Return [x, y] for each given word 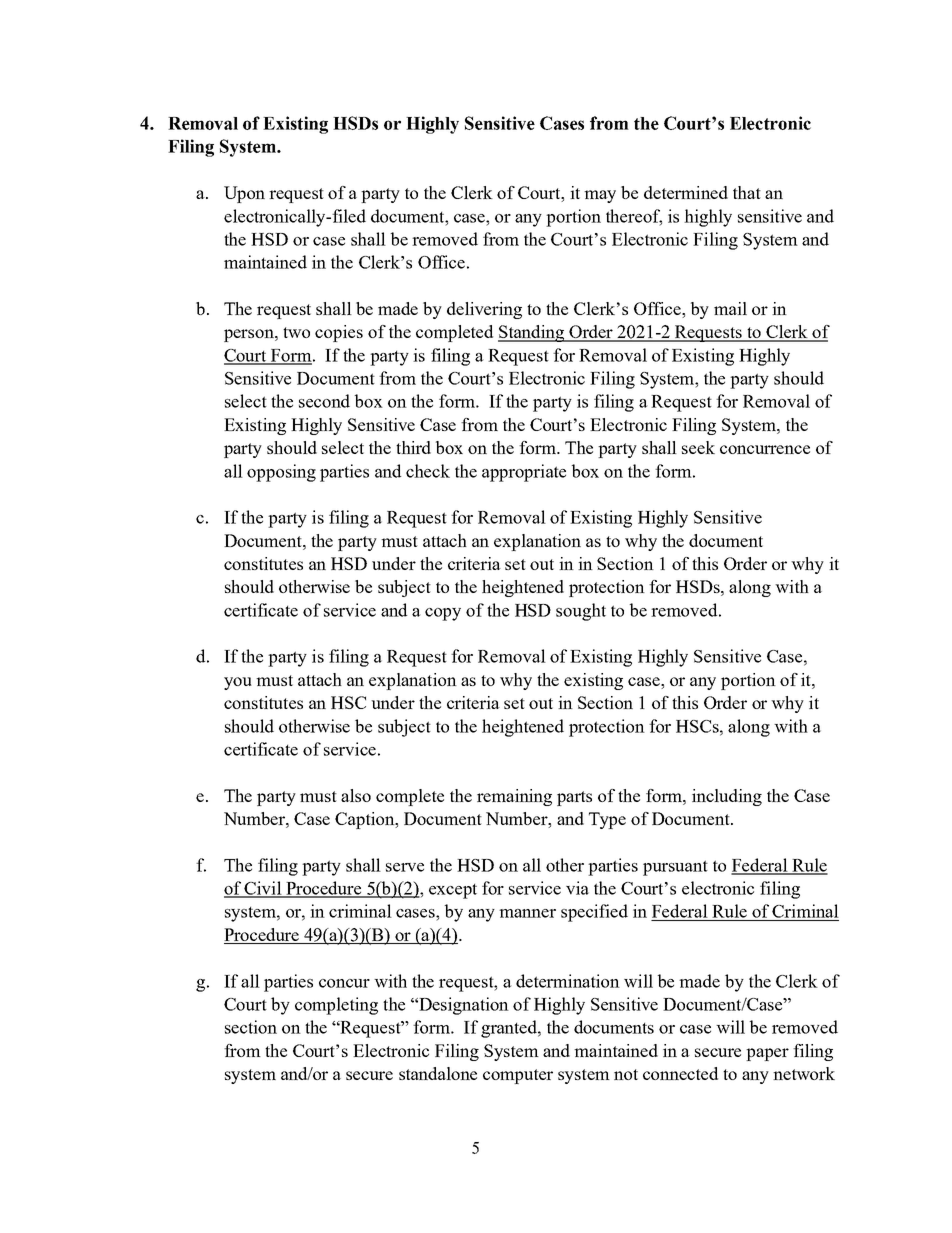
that [747, 192]
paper [767, 1054]
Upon [244, 194]
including [727, 797]
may [600, 196]
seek [698, 447]
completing [336, 1006]
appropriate [524, 473]
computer [518, 1076]
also [356, 795]
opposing [281, 473]
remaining [514, 797]
